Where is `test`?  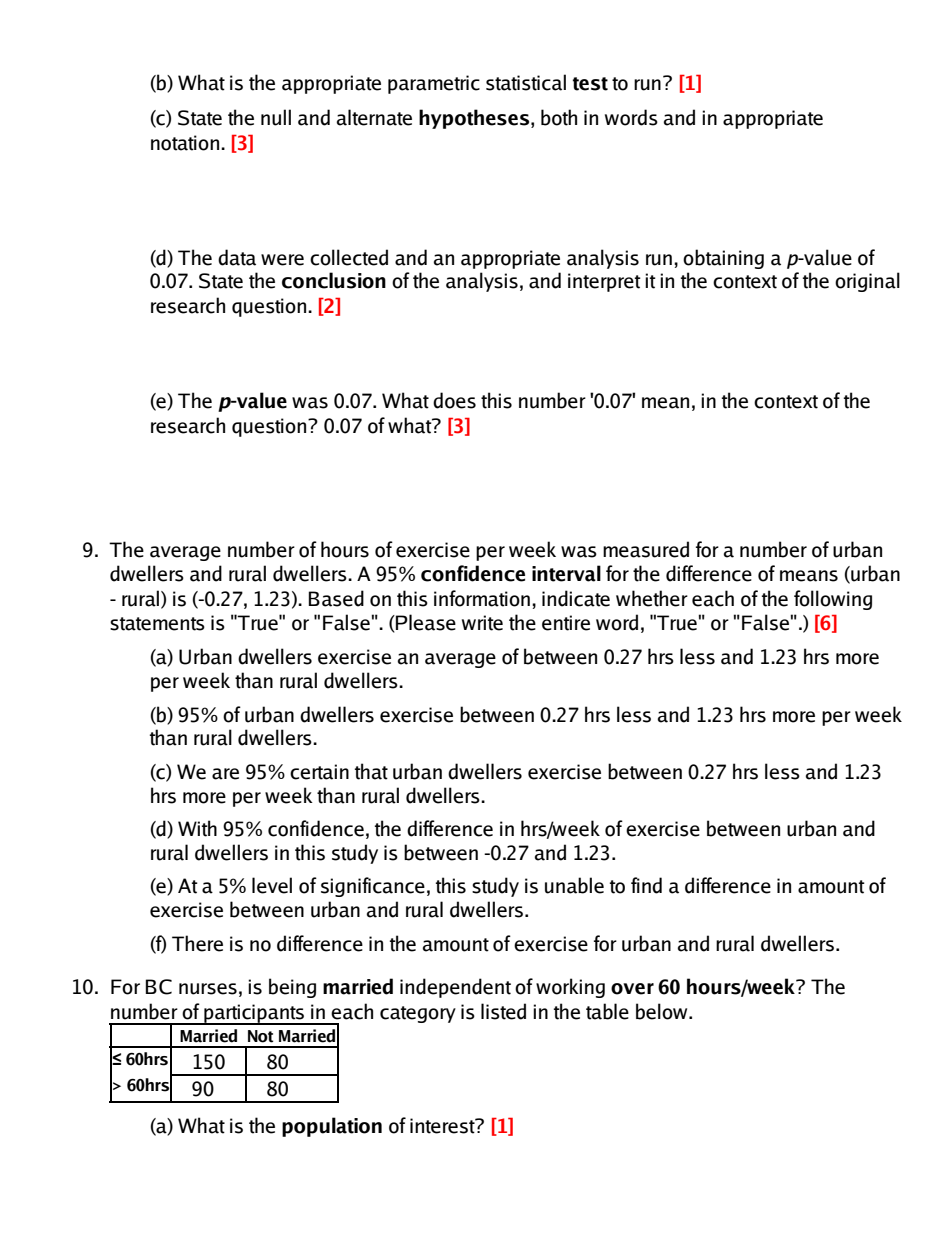 test is located at coordinates (590, 84).
